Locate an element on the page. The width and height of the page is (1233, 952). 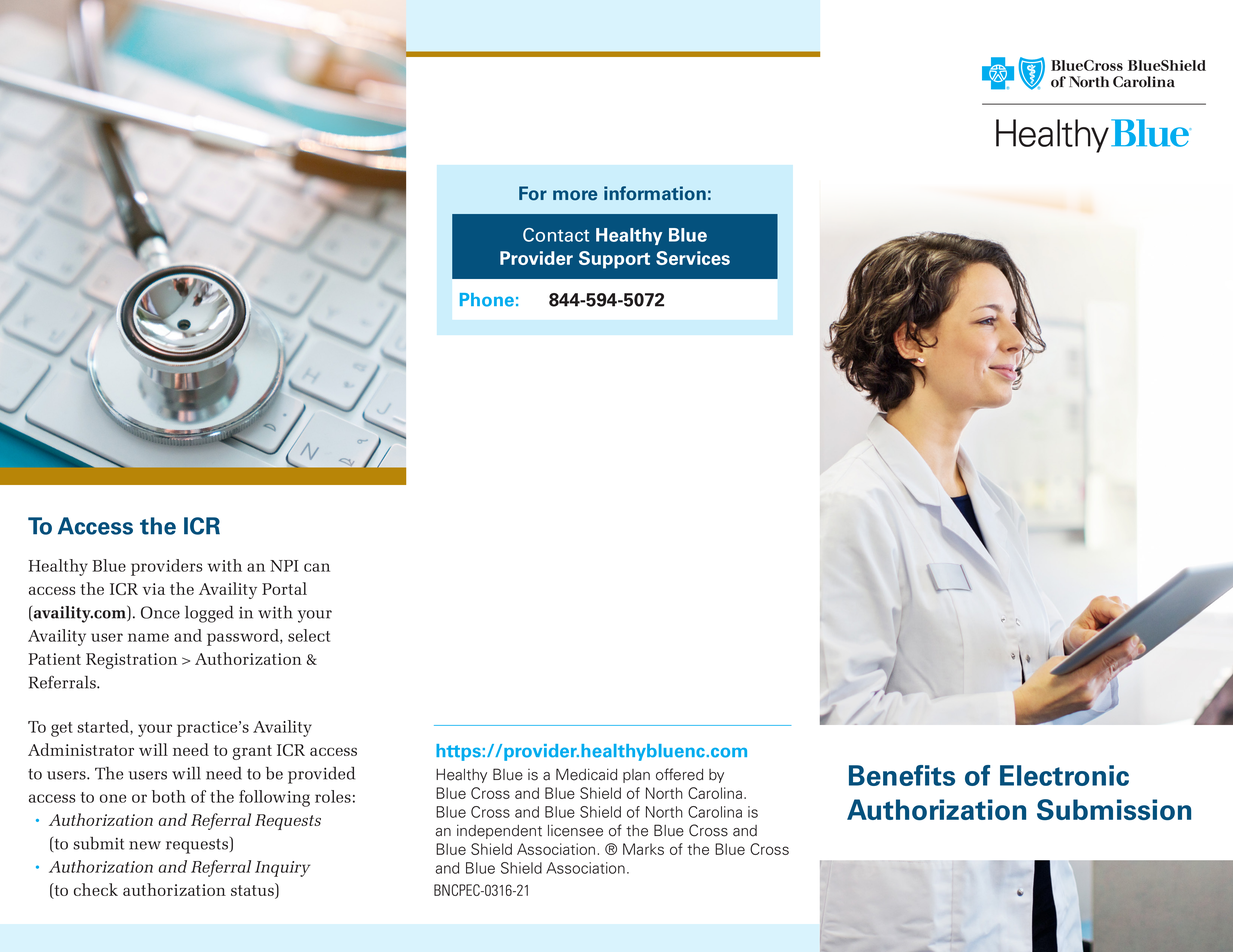
via is located at coordinates (154, 589).
